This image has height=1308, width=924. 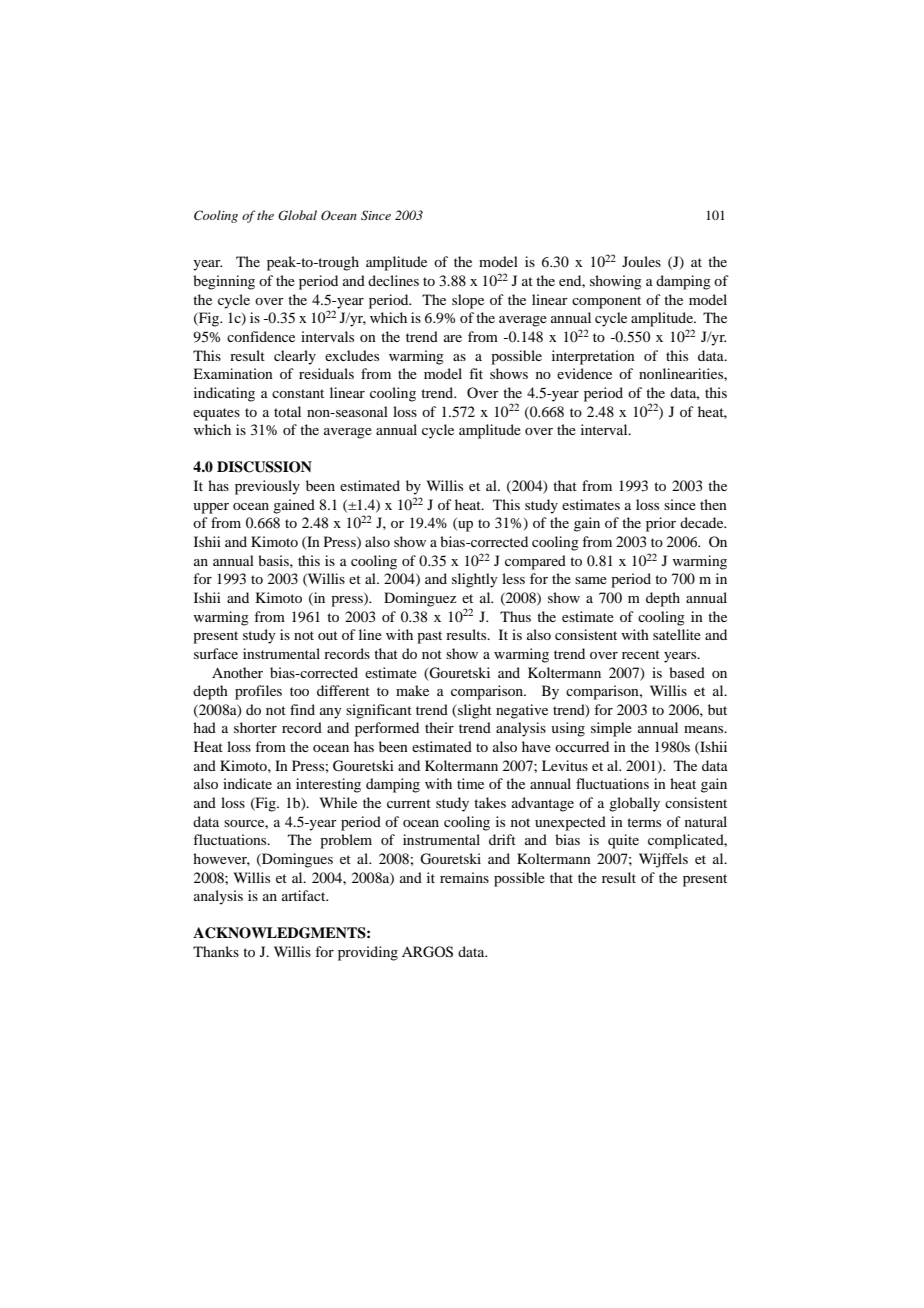 What do you see at coordinates (224, 282) in the image?
I see `beginning` at bounding box center [224, 282].
